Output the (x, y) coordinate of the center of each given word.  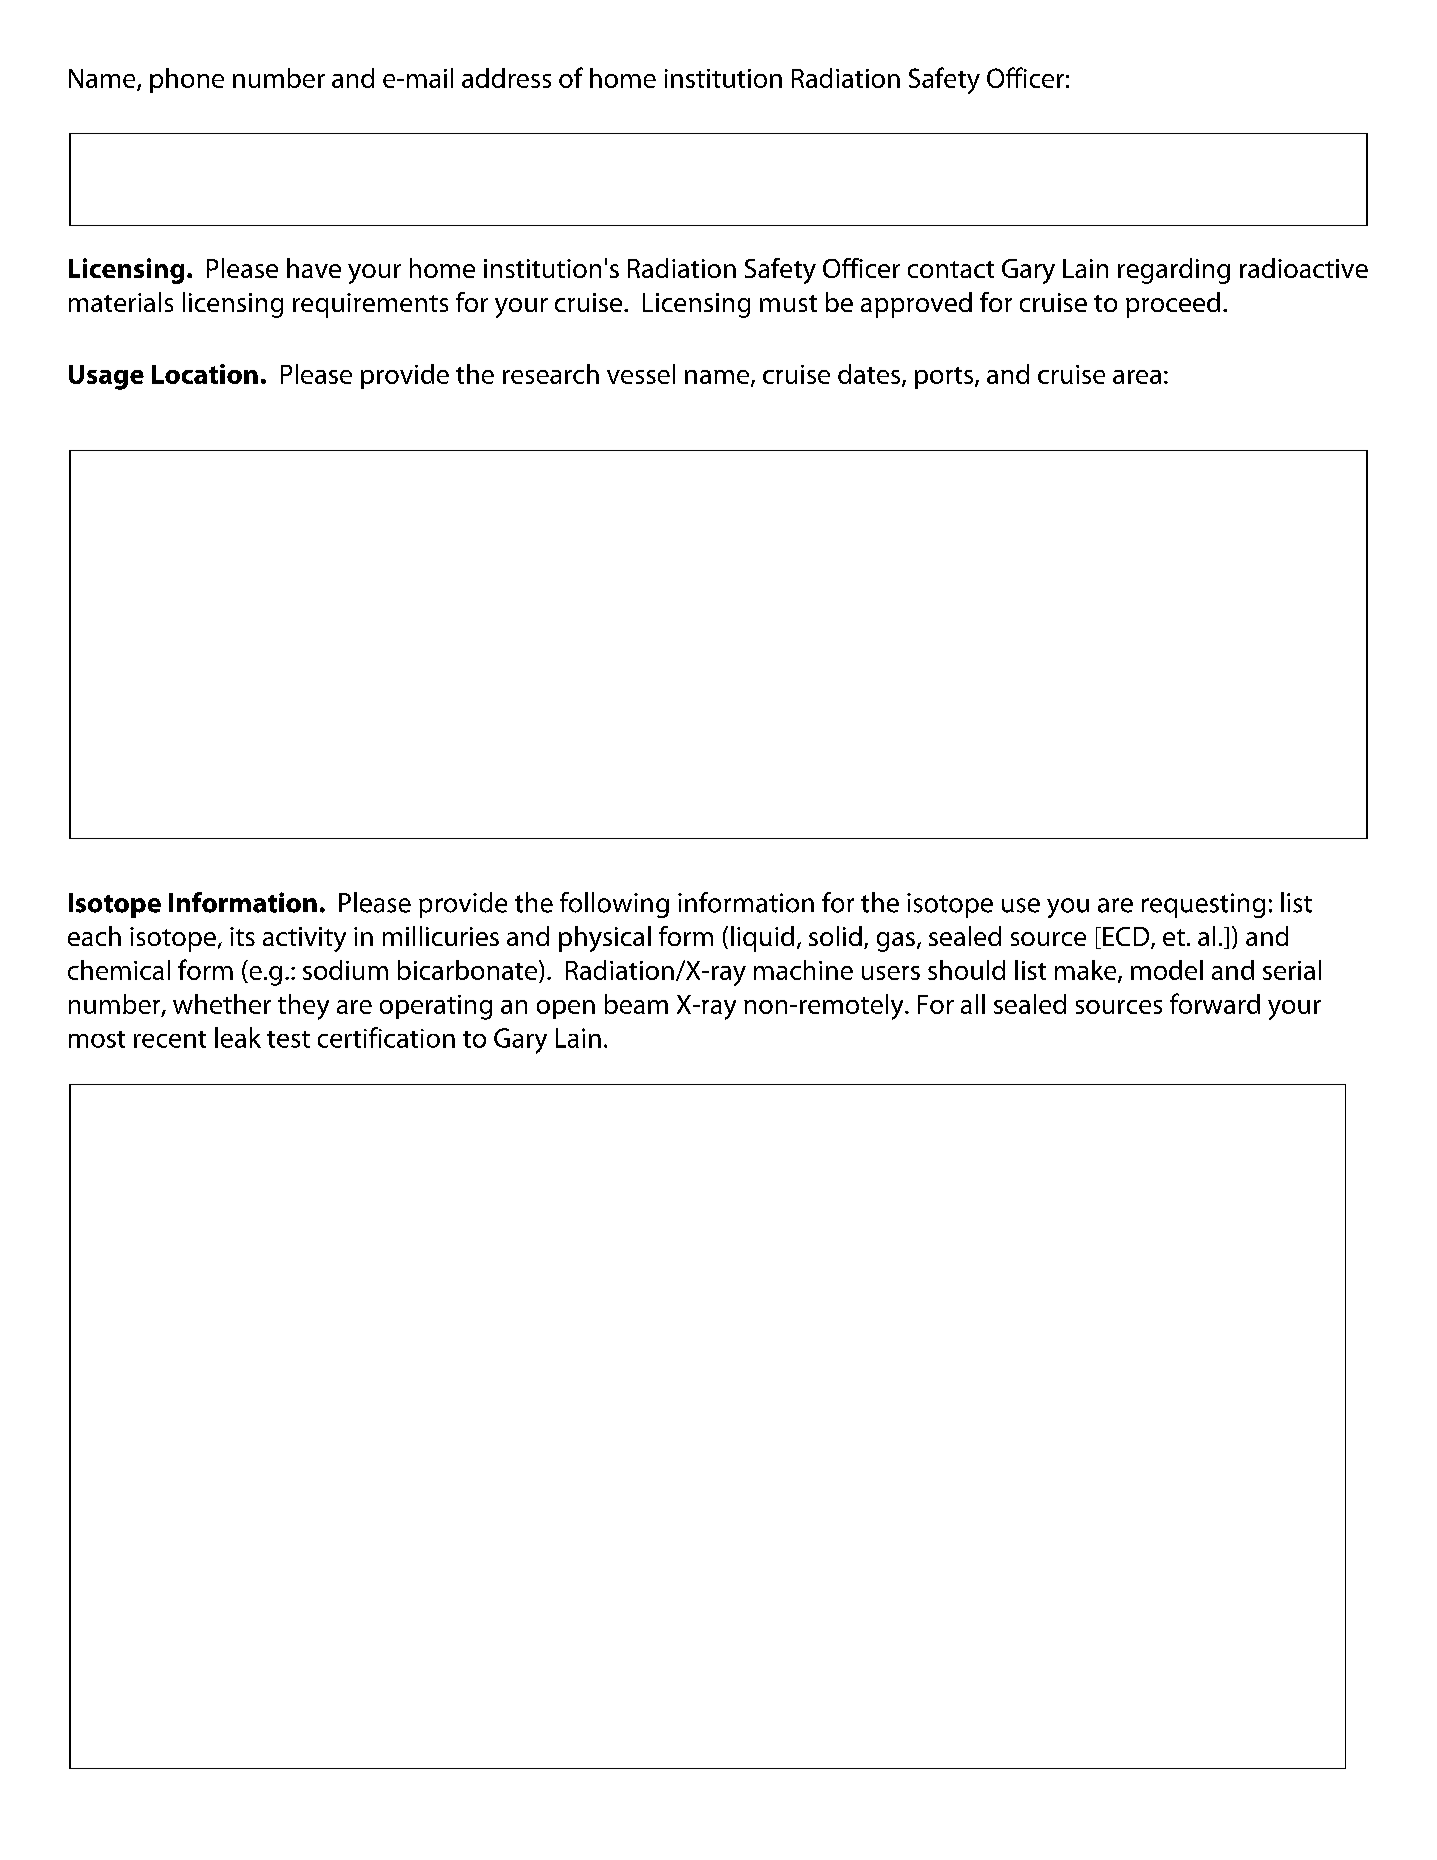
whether (222, 1004)
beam (636, 1004)
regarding (1174, 271)
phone (187, 80)
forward (1215, 1003)
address (506, 78)
